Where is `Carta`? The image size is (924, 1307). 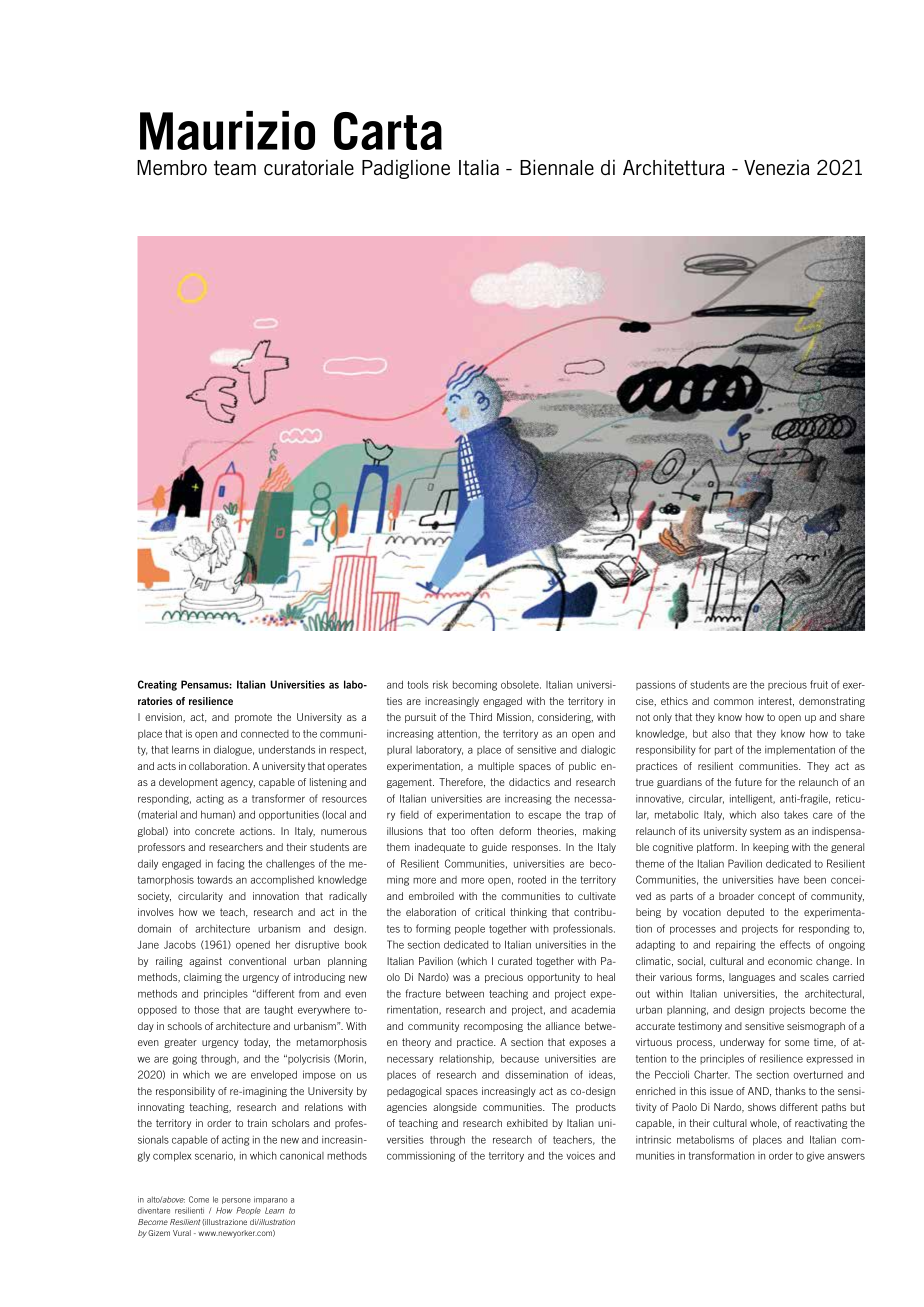 Carta is located at coordinates (388, 131).
